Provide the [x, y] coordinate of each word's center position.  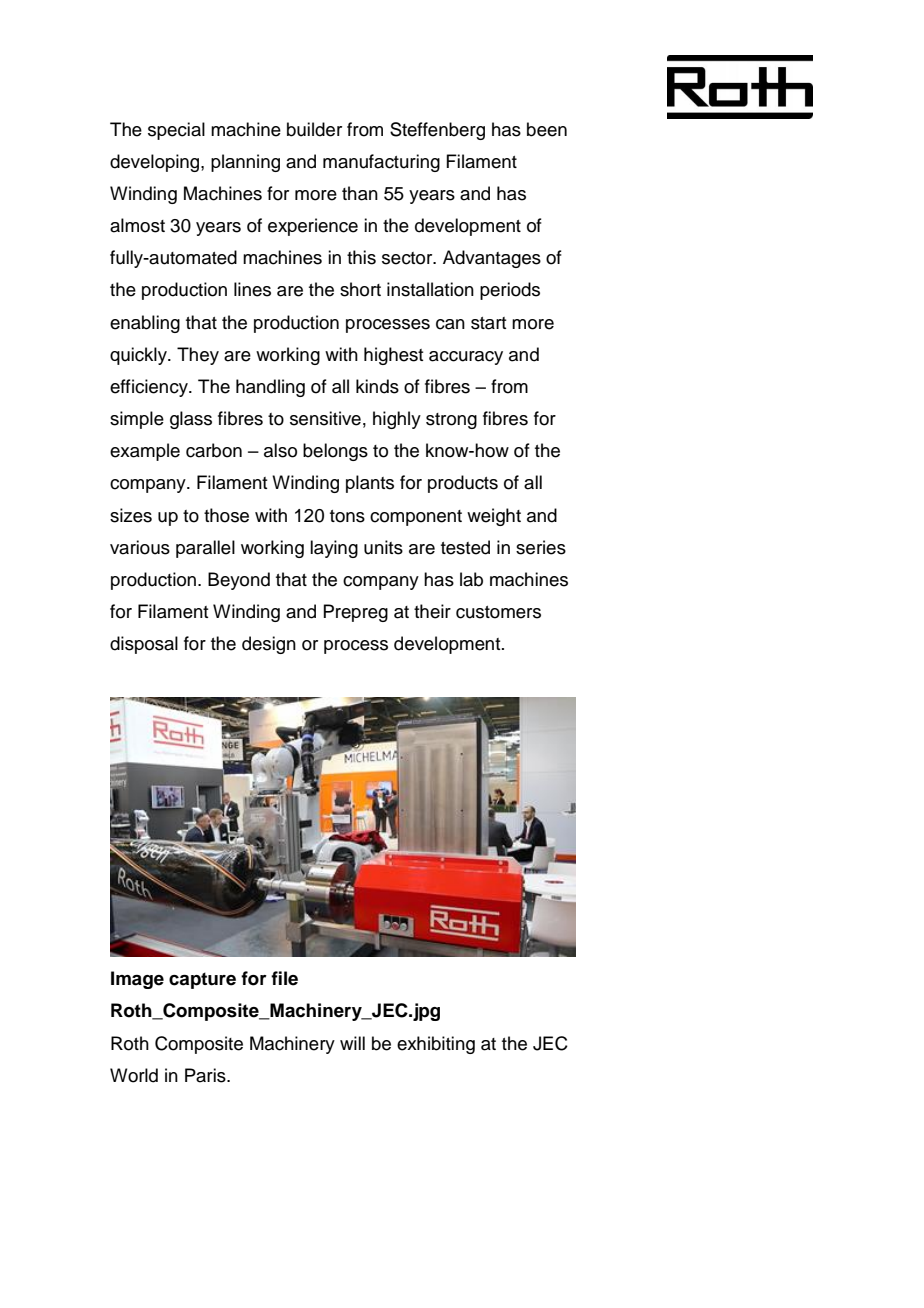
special [176, 131]
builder [314, 129]
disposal [144, 645]
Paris [206, 1075]
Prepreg [355, 613]
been [547, 129]
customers [498, 612]
